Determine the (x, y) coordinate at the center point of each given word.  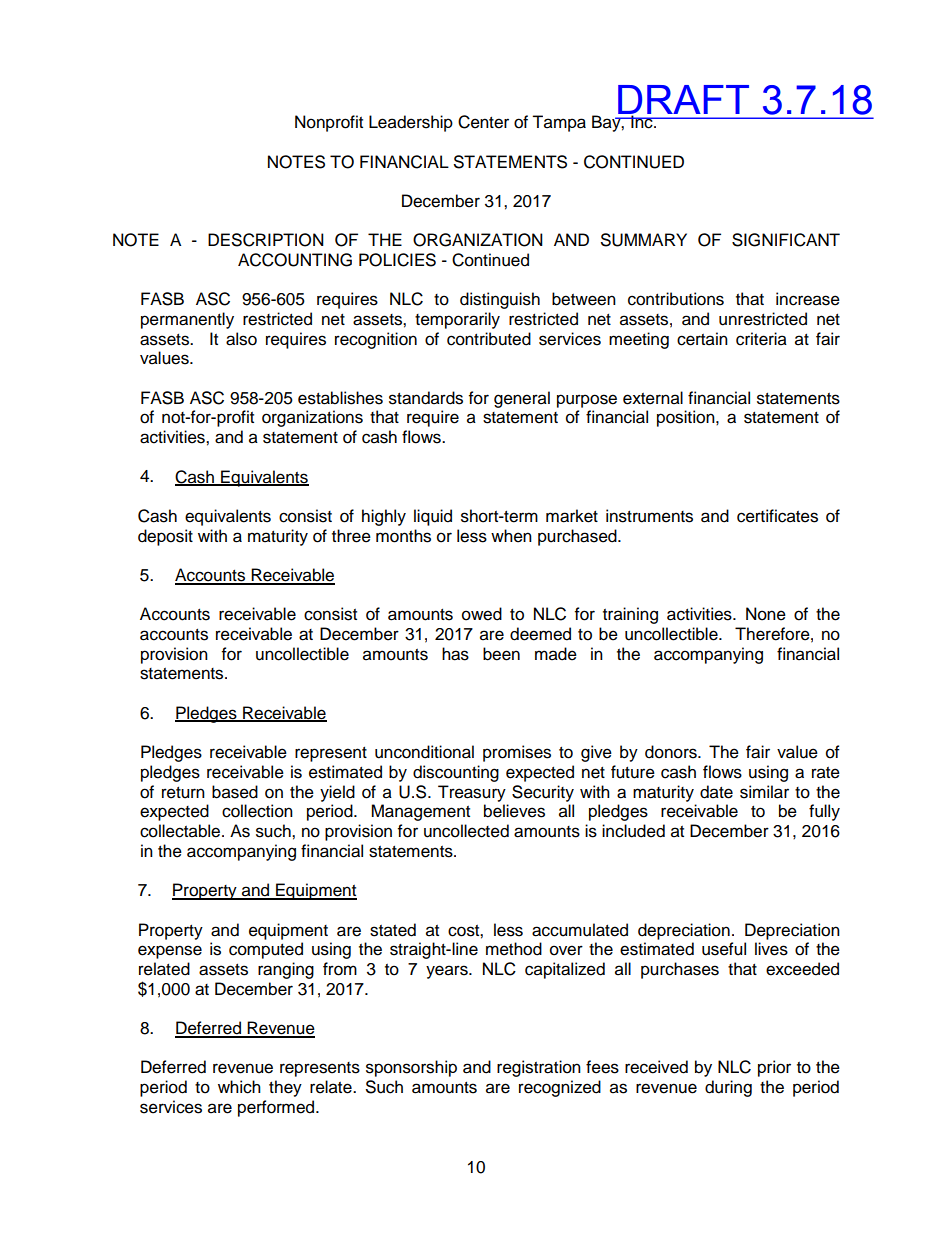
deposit (165, 537)
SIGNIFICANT (786, 240)
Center (483, 122)
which (239, 1087)
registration (539, 1068)
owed (482, 614)
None (766, 614)
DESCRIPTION (266, 240)
